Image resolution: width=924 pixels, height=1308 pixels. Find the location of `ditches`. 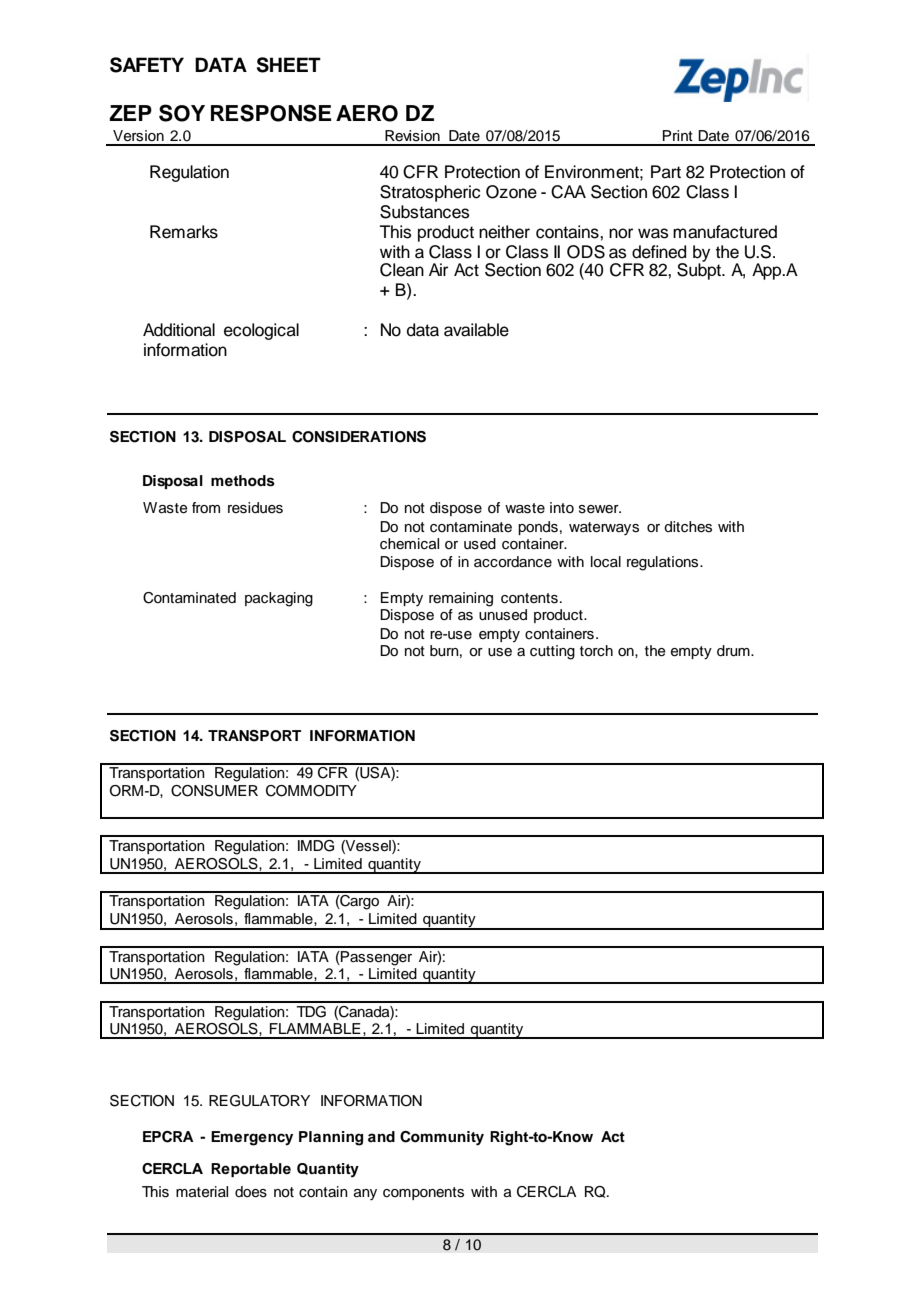

ditches is located at coordinates (688, 527).
